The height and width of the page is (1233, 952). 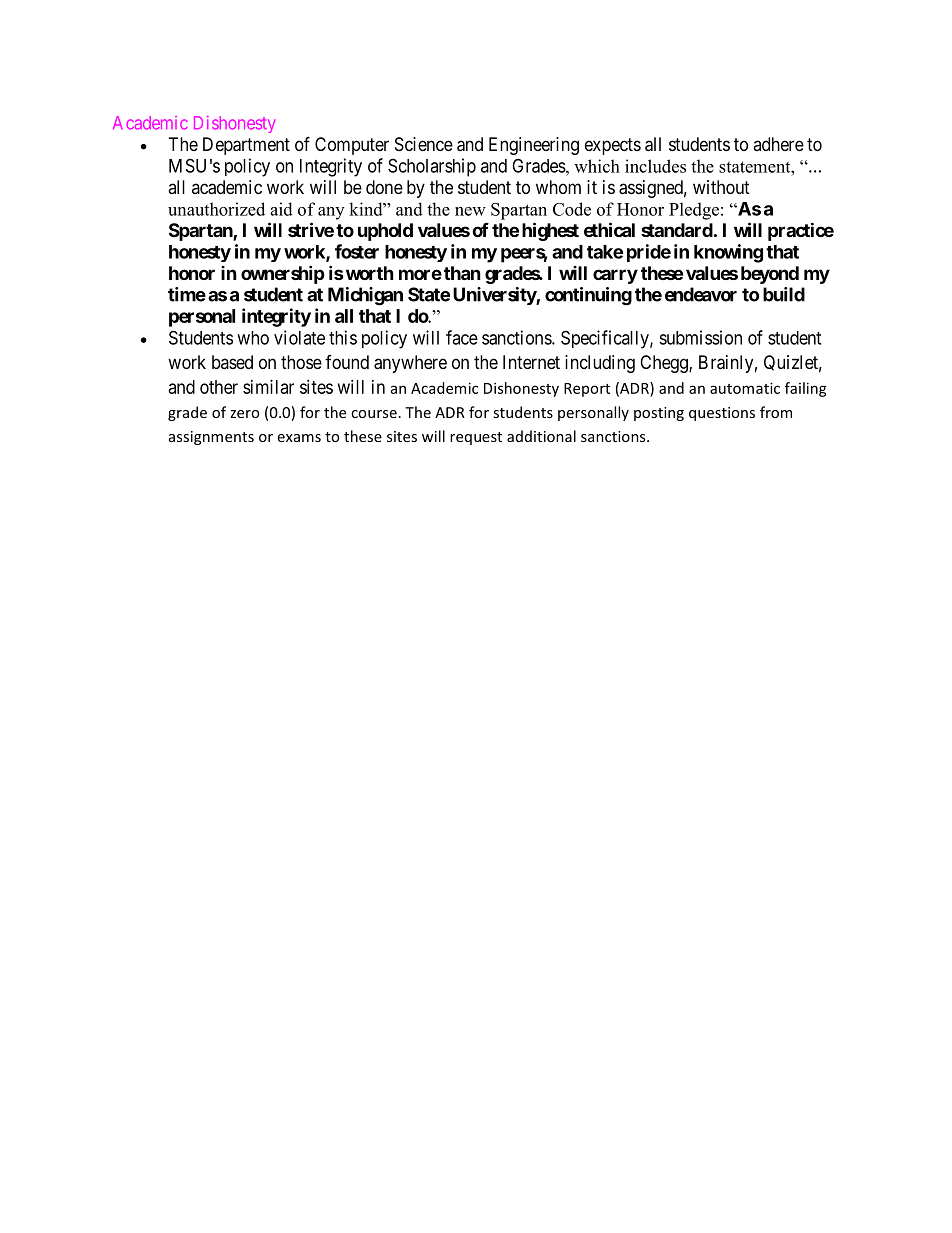 What do you see at coordinates (728, 253) in the page?
I see `knowing` at bounding box center [728, 253].
